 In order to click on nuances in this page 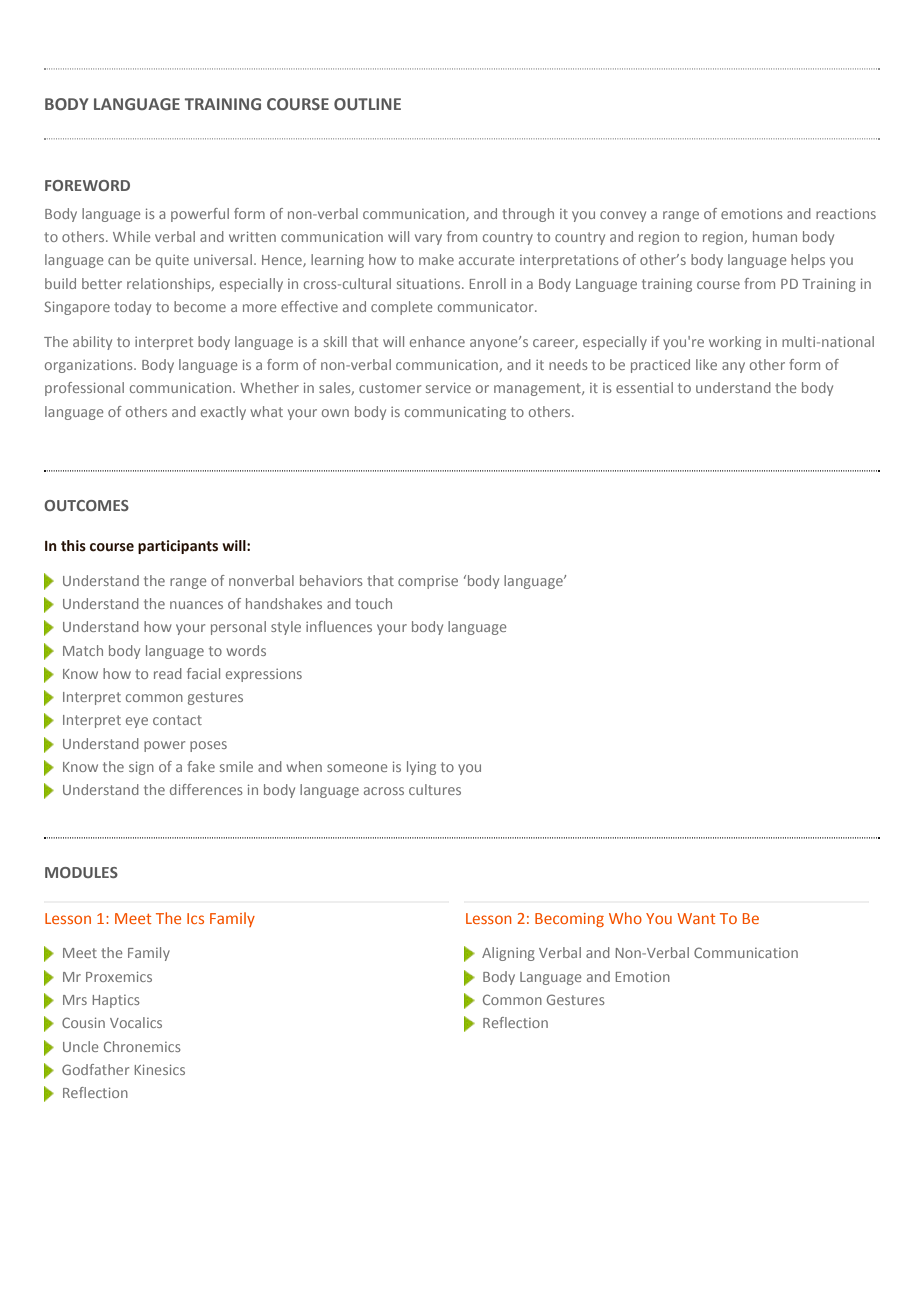, I will do `click(196, 605)`.
